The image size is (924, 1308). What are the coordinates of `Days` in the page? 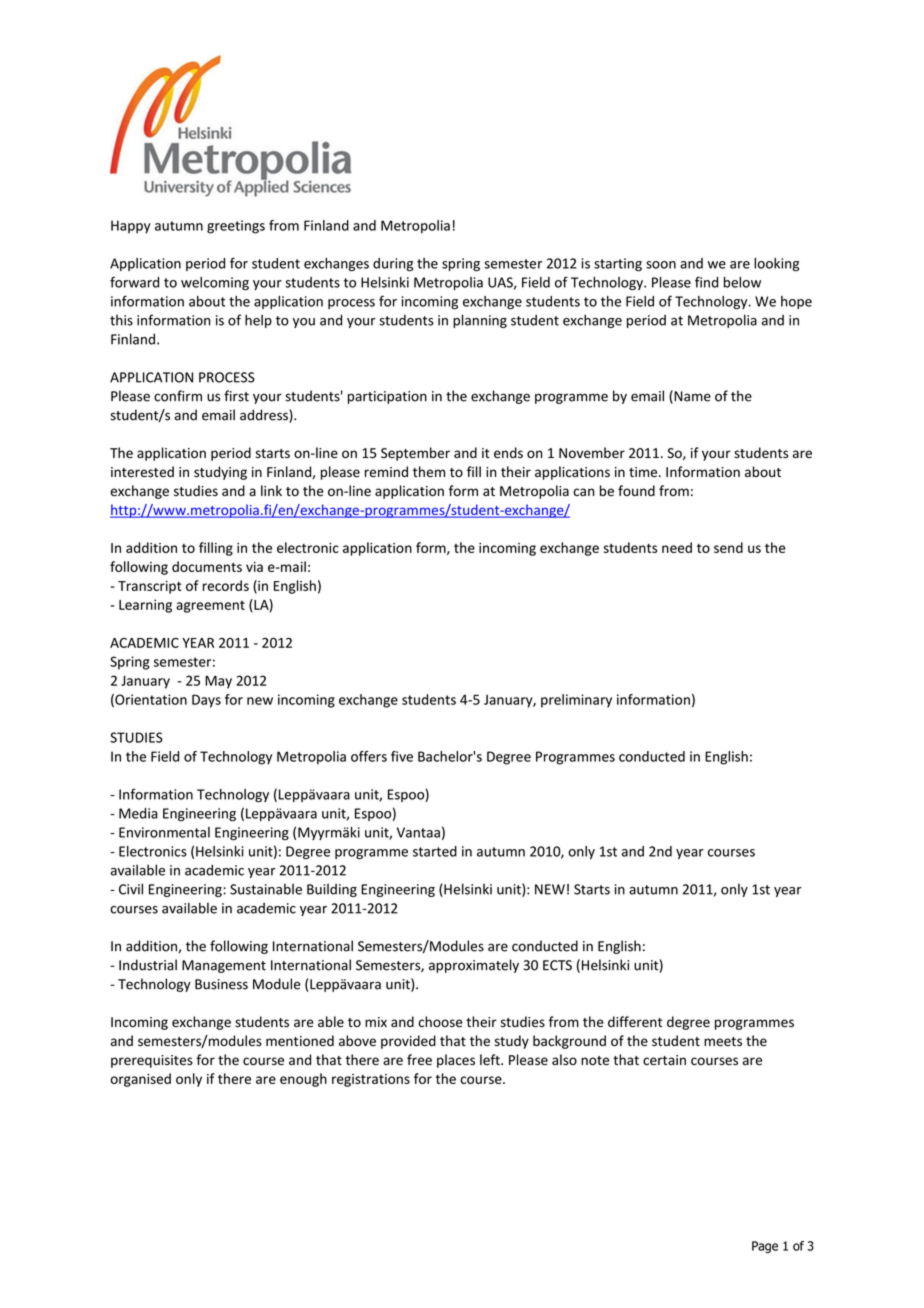 It's located at (206, 701).
